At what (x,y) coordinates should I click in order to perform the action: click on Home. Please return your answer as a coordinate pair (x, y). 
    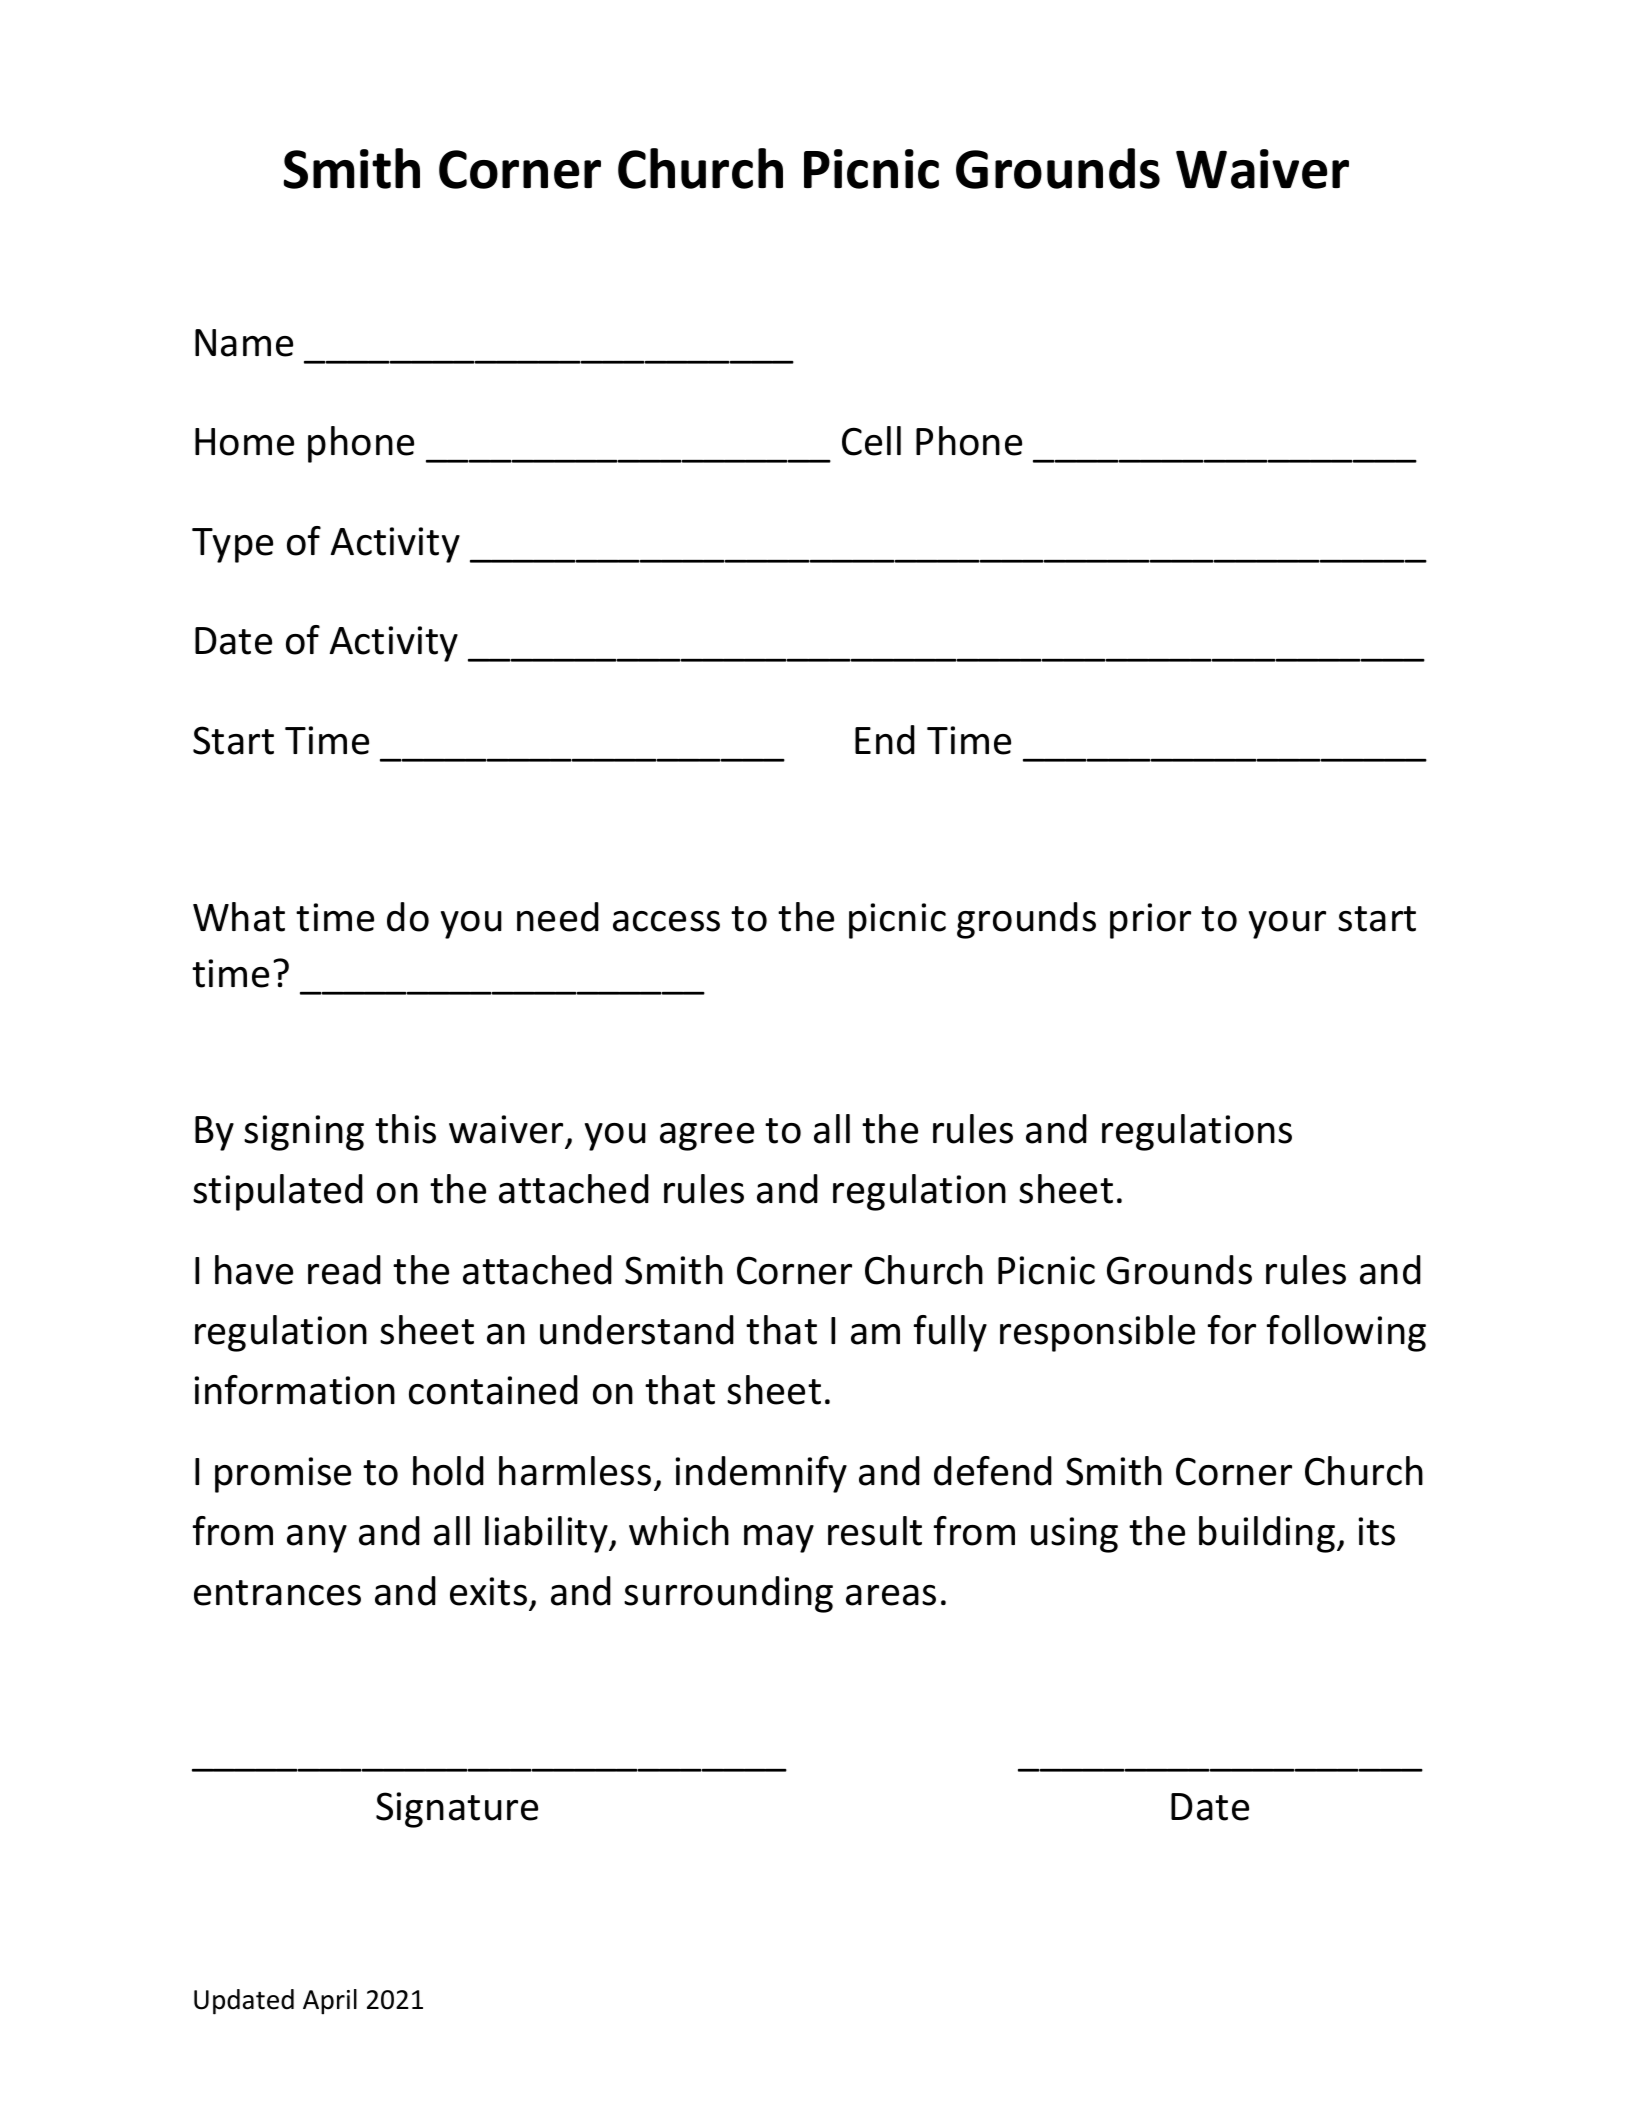
    Looking at the image, I should click on (244, 442).
